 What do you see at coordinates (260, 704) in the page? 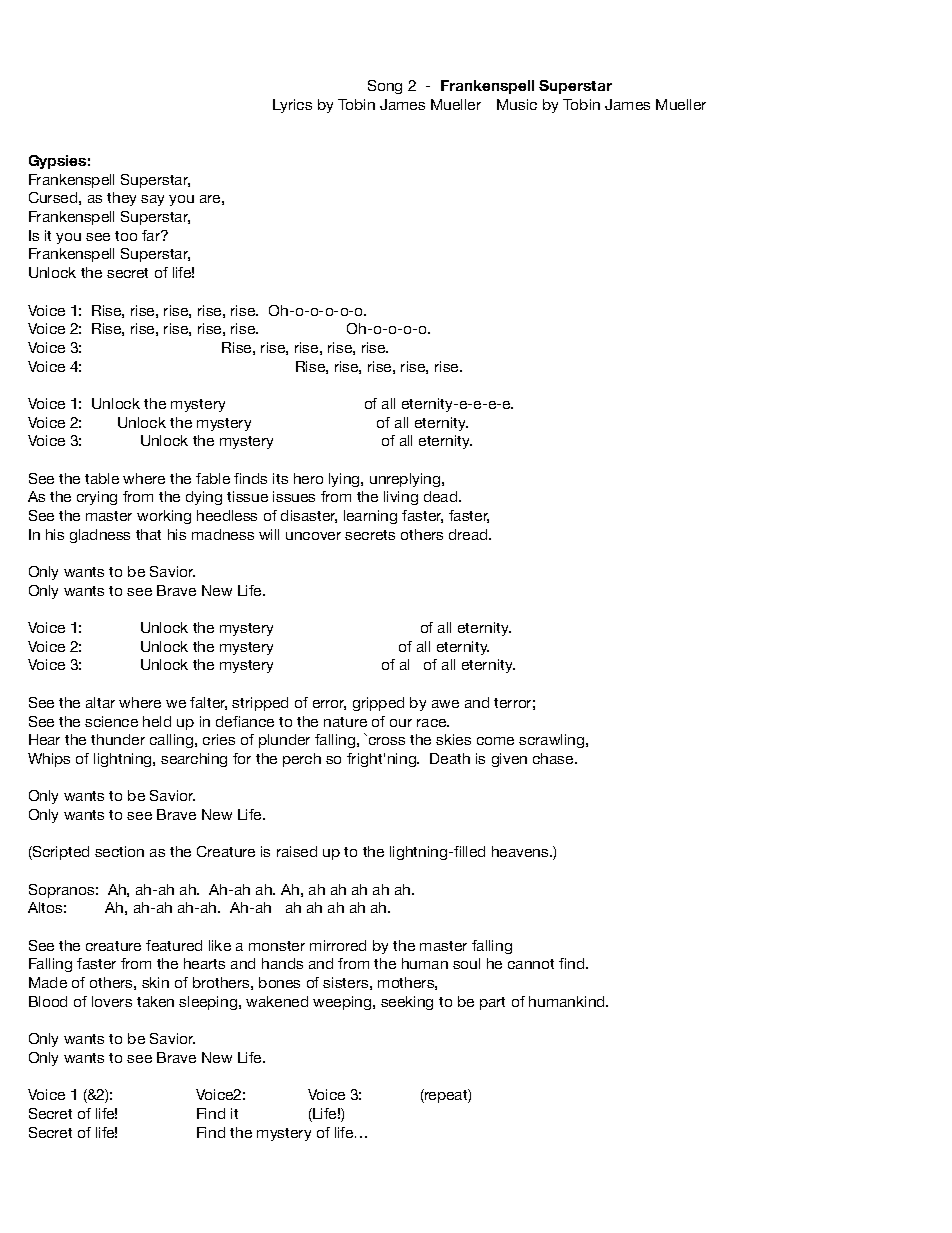
I see `stripped` at bounding box center [260, 704].
